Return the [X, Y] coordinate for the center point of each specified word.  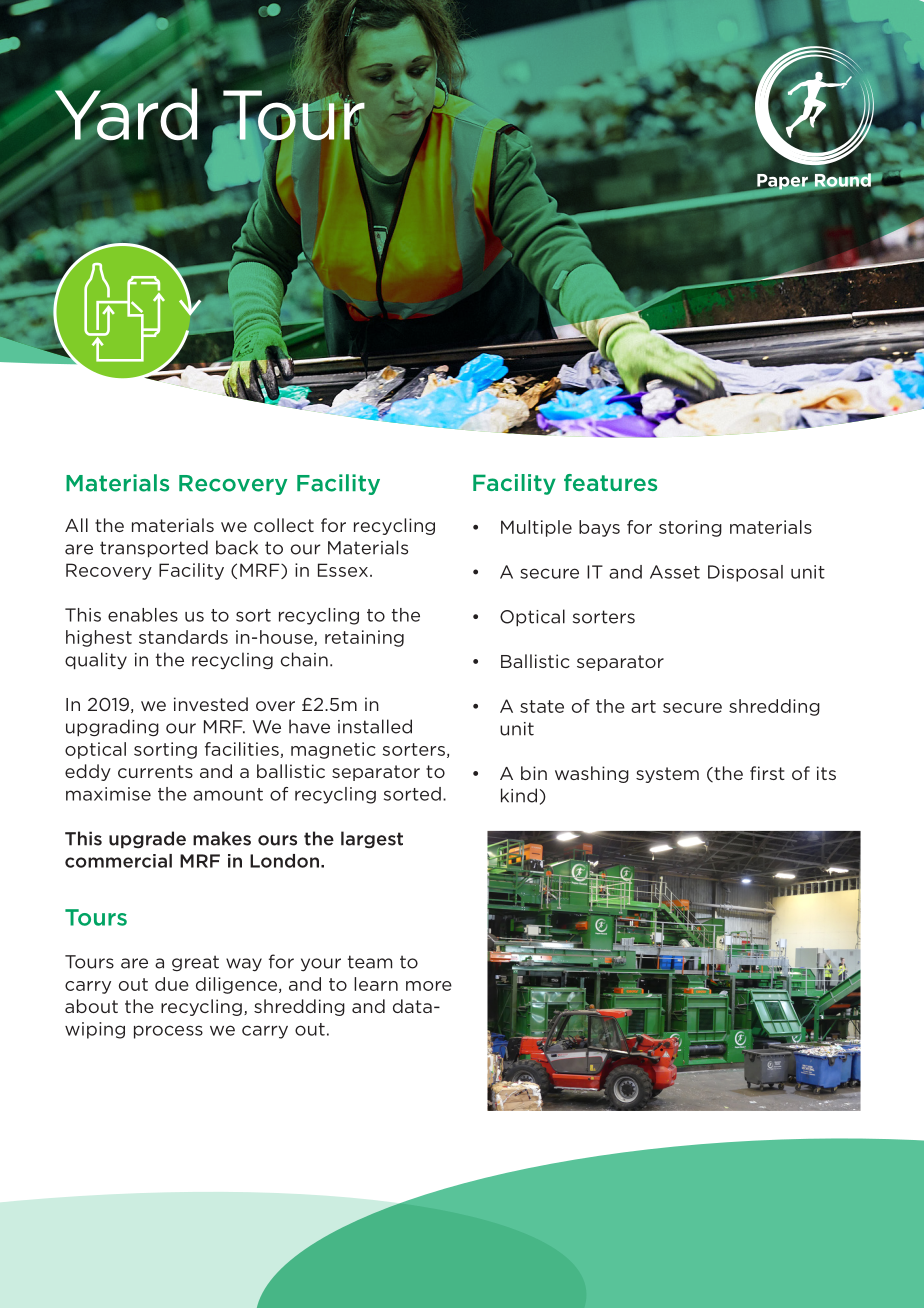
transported [154, 549]
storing [690, 528]
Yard [126, 113]
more [429, 986]
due [172, 984]
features [610, 482]
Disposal [745, 573]
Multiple [536, 528]
